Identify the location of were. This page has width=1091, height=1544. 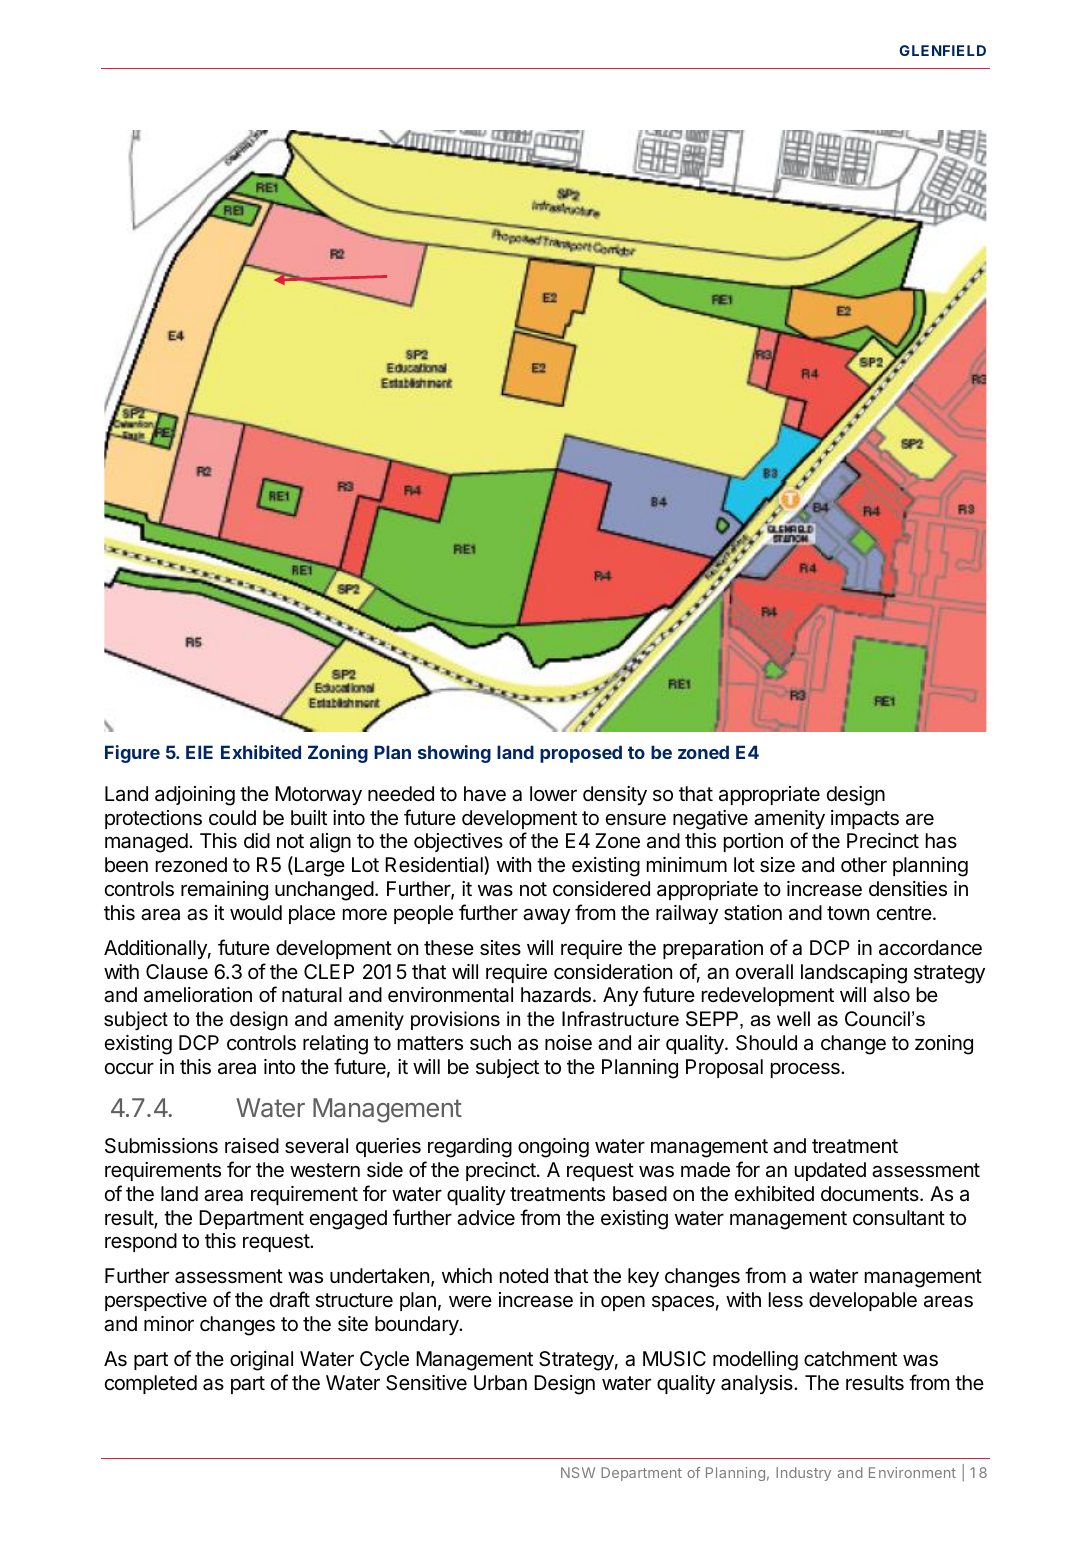
(470, 1301).
